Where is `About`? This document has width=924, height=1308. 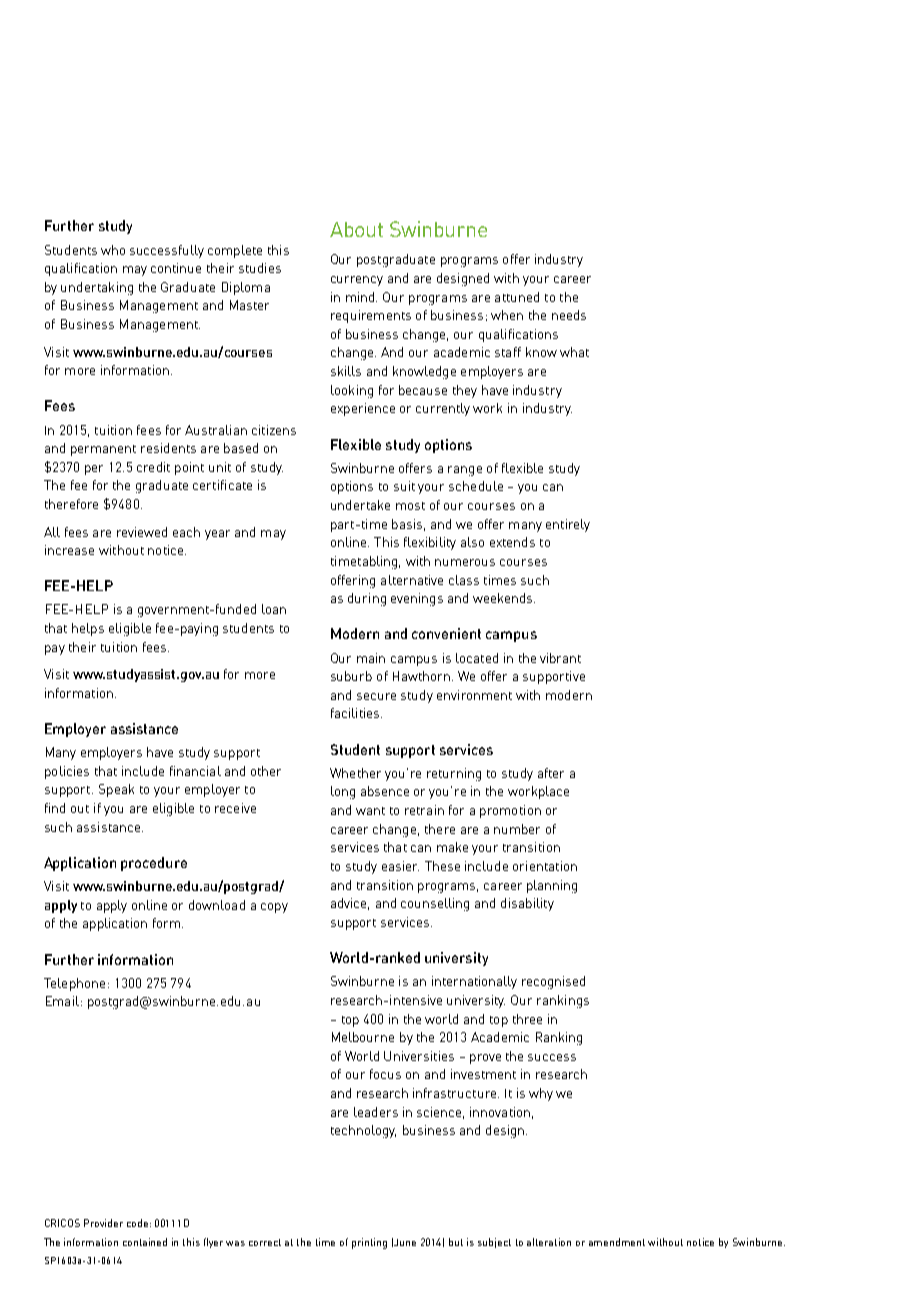
About is located at coordinates (356, 229).
